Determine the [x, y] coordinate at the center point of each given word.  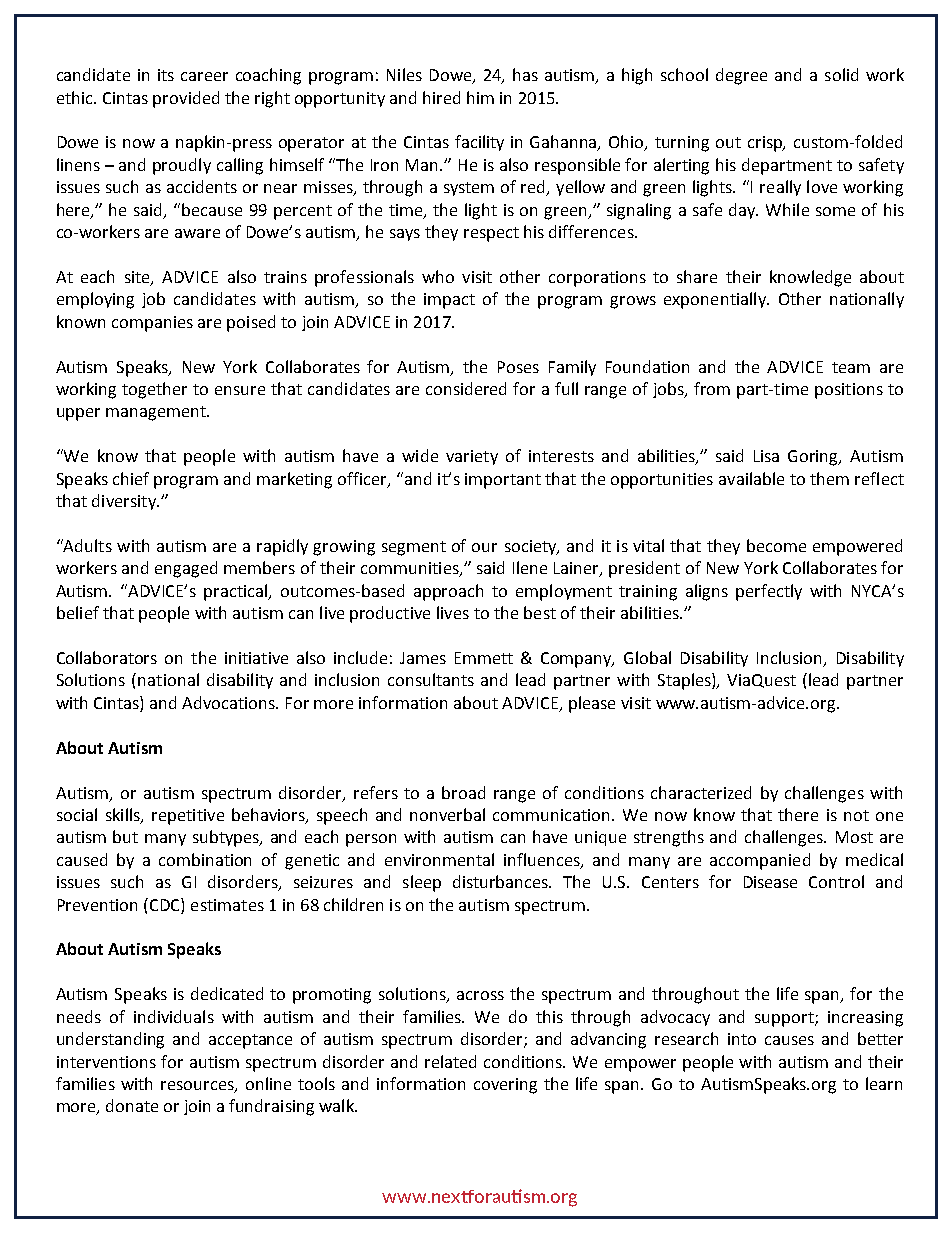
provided [186, 99]
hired [441, 97]
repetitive [188, 817]
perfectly [769, 592]
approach [448, 592]
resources [198, 1087]
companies [152, 324]
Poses [518, 367]
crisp [766, 144]
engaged [186, 569]
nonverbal [447, 814]
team [851, 367]
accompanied [760, 861]
